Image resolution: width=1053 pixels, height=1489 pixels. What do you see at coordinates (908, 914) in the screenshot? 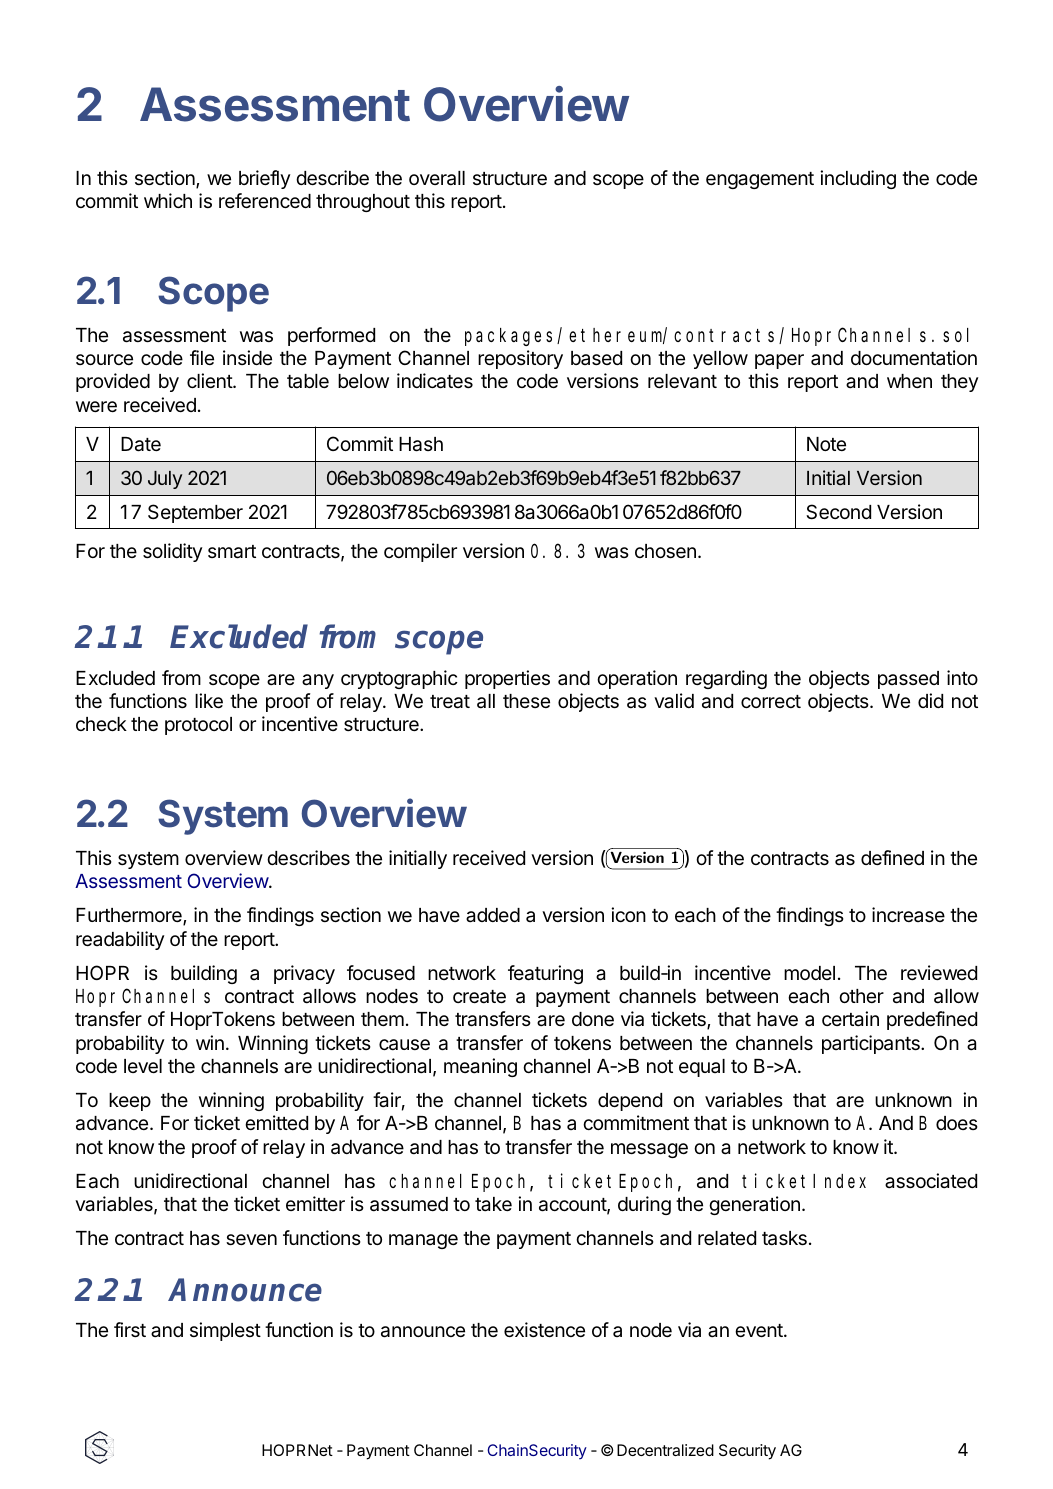
I see `increase` at bounding box center [908, 914].
